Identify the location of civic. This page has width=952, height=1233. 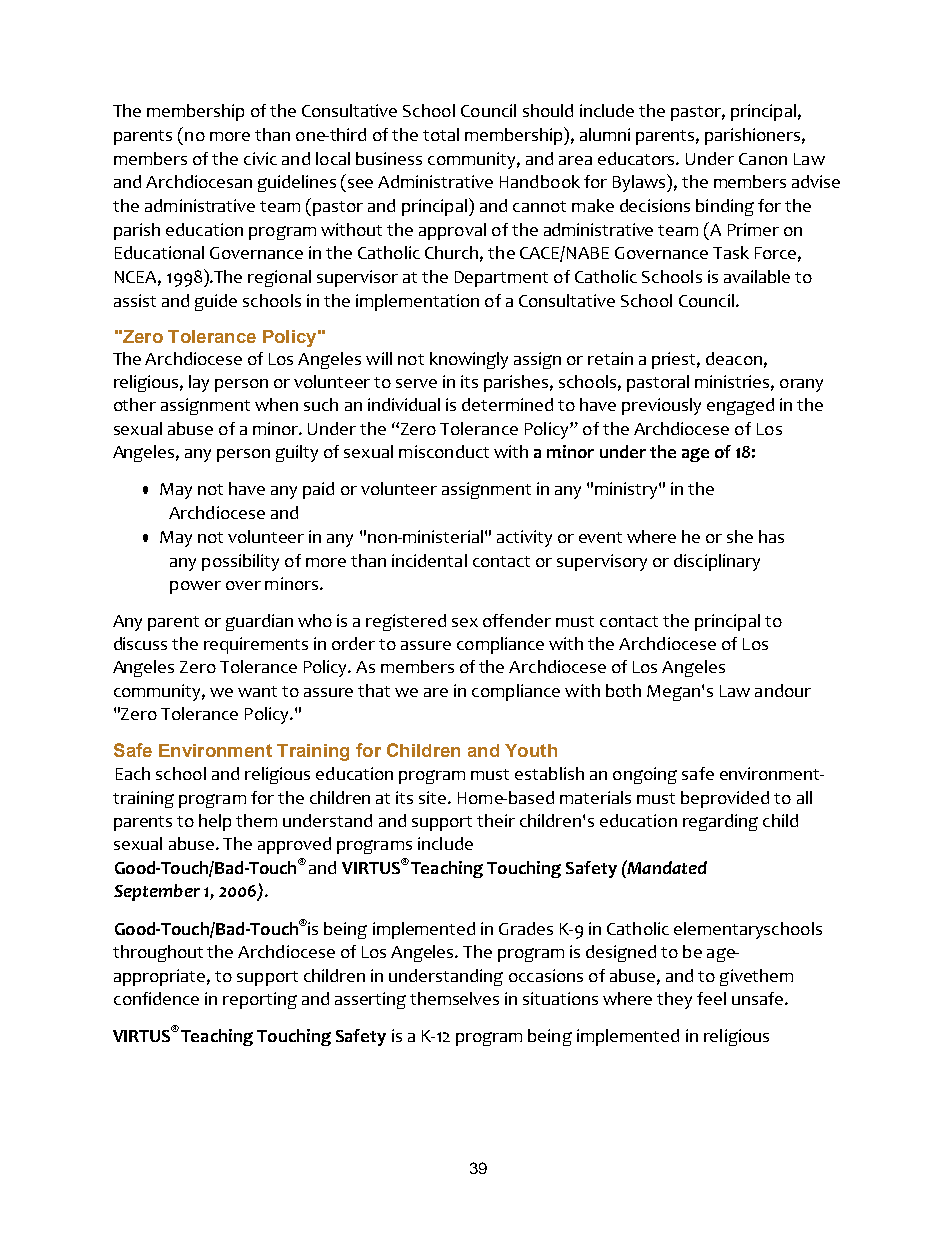
(260, 158).
